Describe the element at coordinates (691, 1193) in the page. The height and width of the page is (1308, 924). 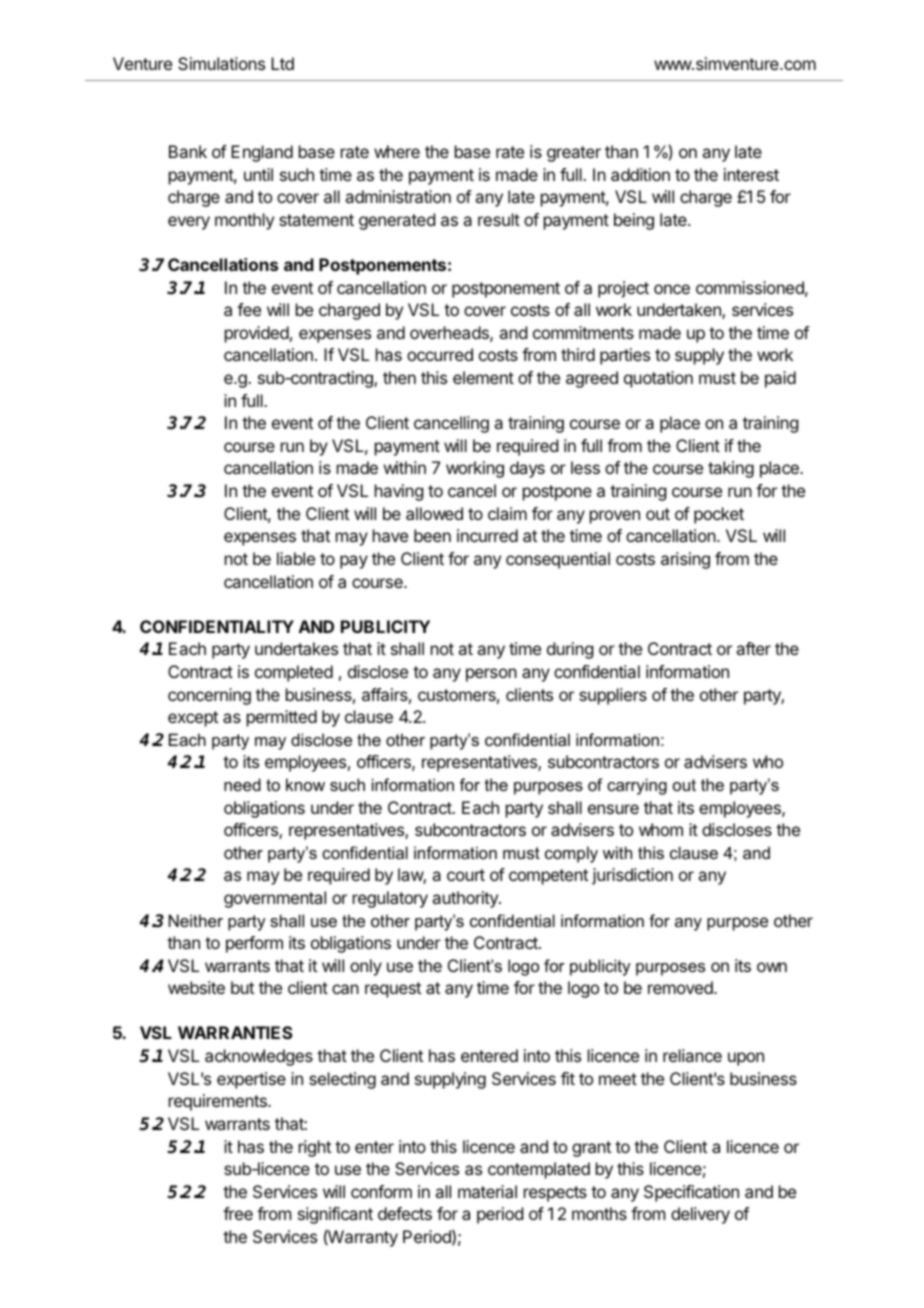
I see `Specification` at that location.
